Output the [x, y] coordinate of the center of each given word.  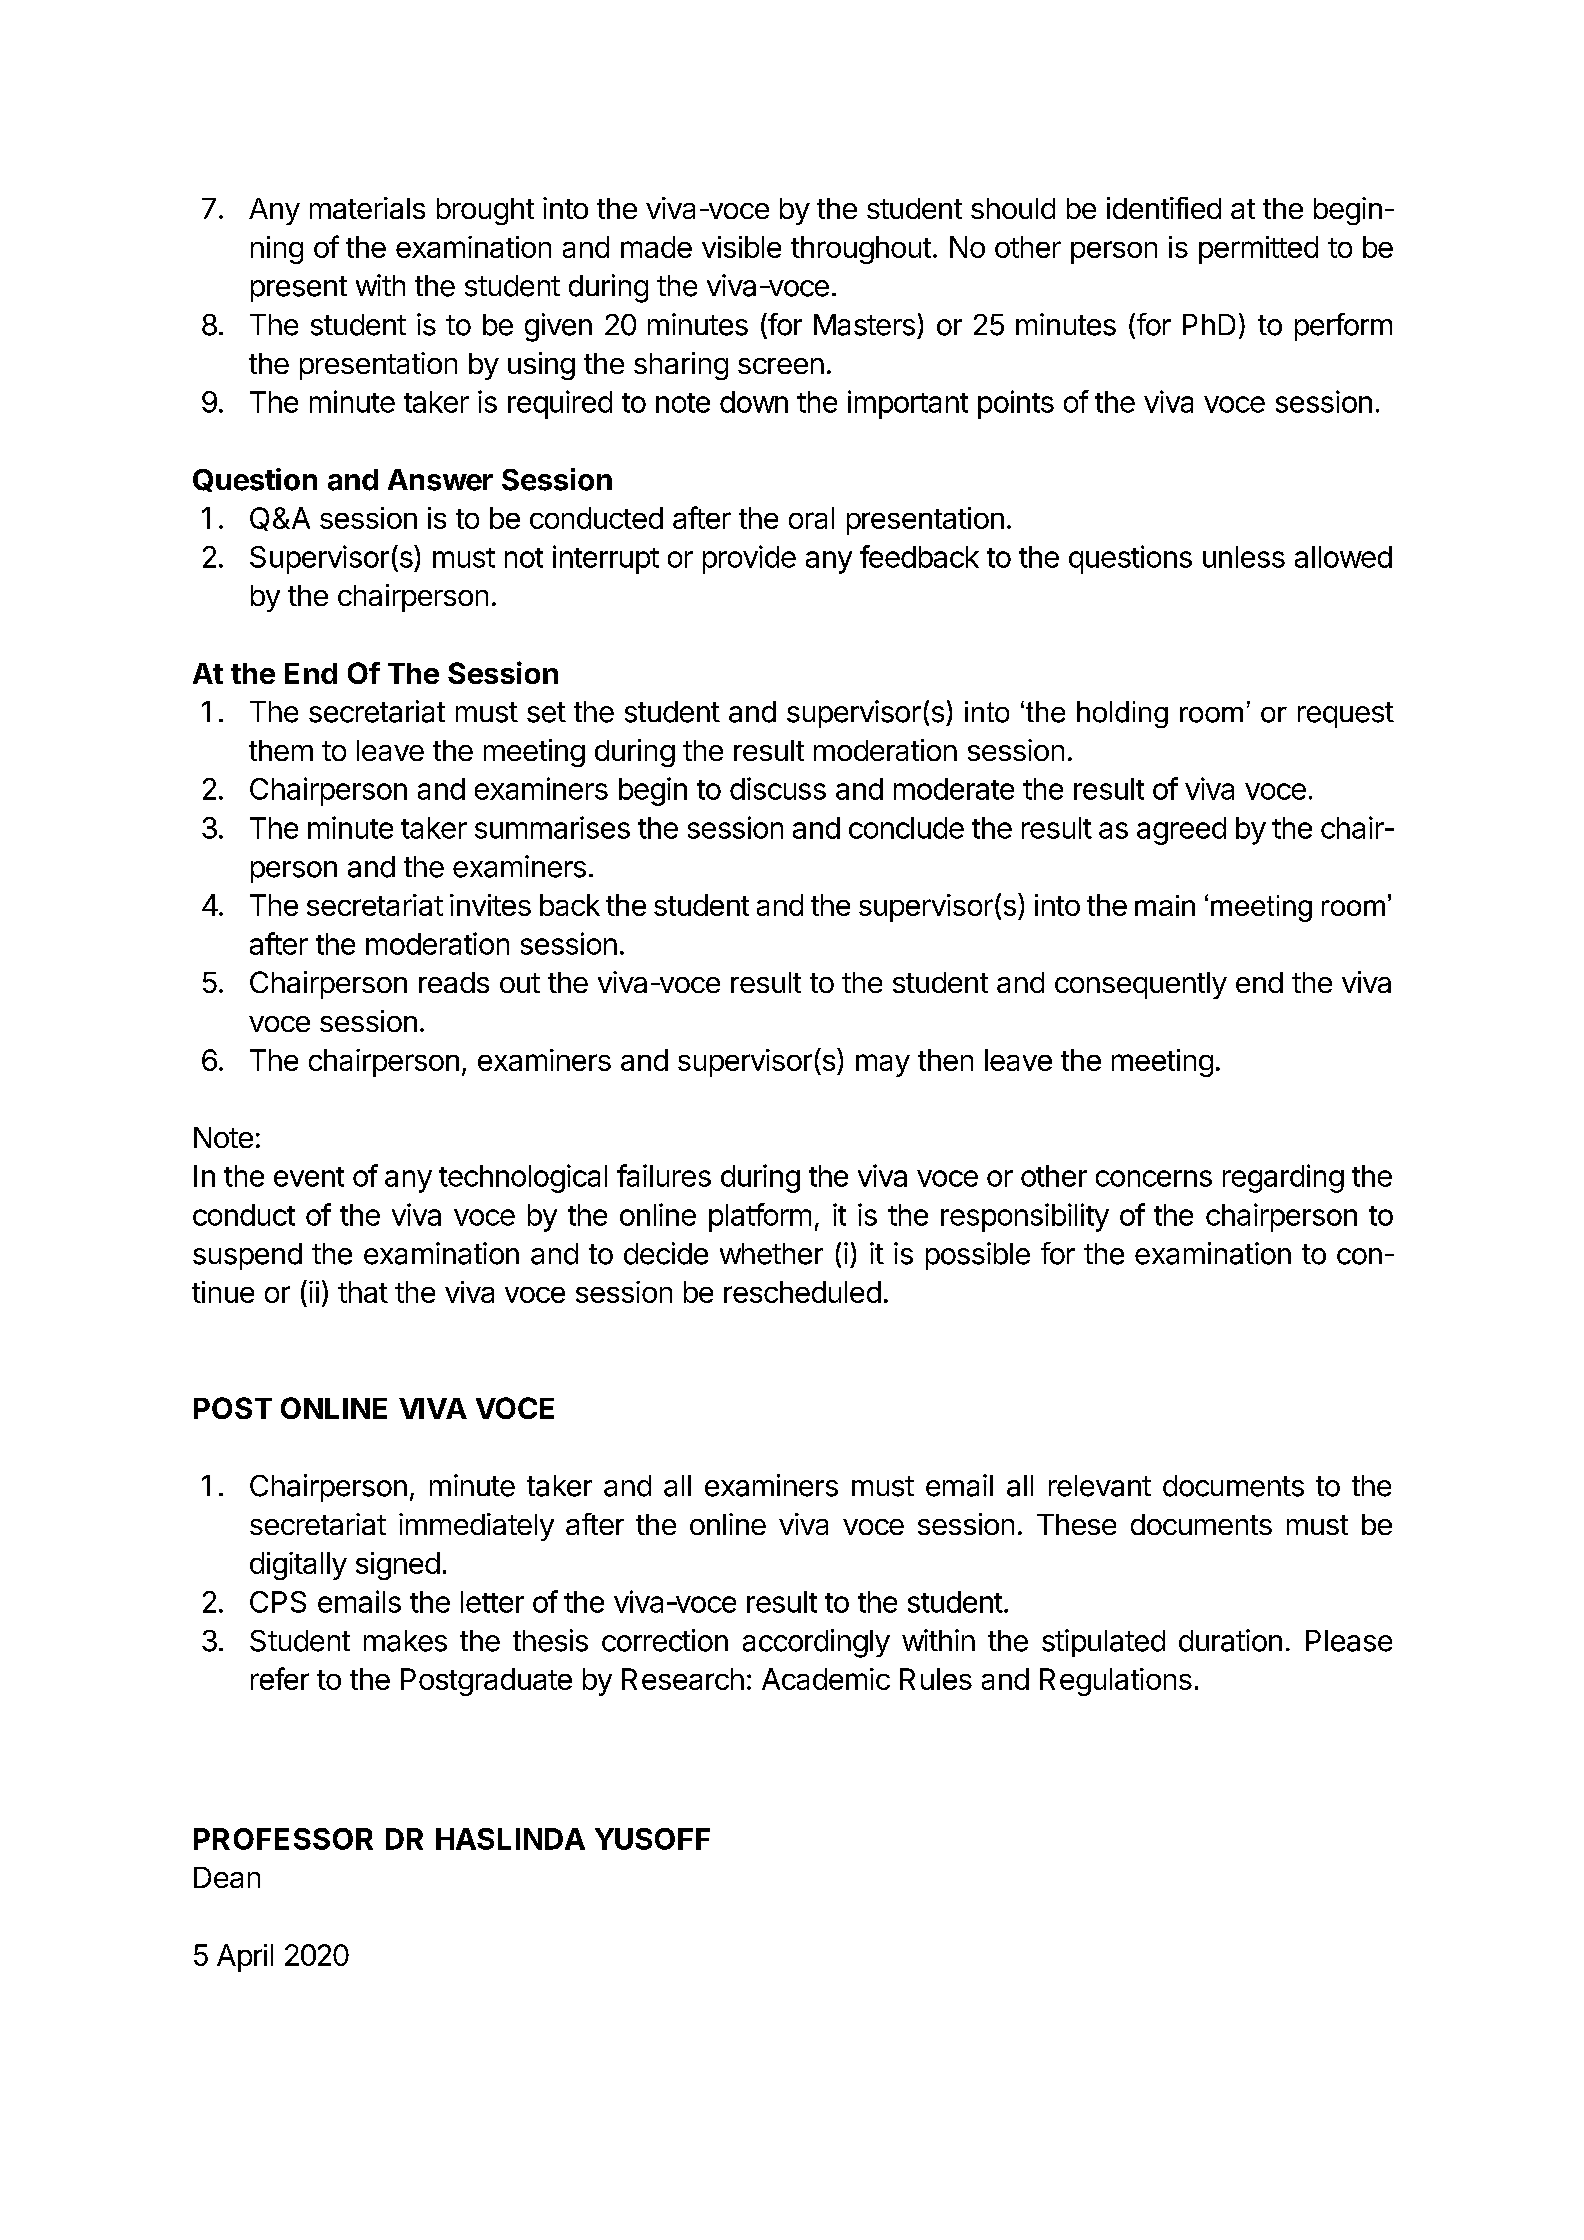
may [883, 1065]
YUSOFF [652, 1839]
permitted [1258, 250]
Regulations [1116, 1682]
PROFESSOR [283, 1839]
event [309, 1177]
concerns [1154, 1178]
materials [367, 208]
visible [741, 247]
